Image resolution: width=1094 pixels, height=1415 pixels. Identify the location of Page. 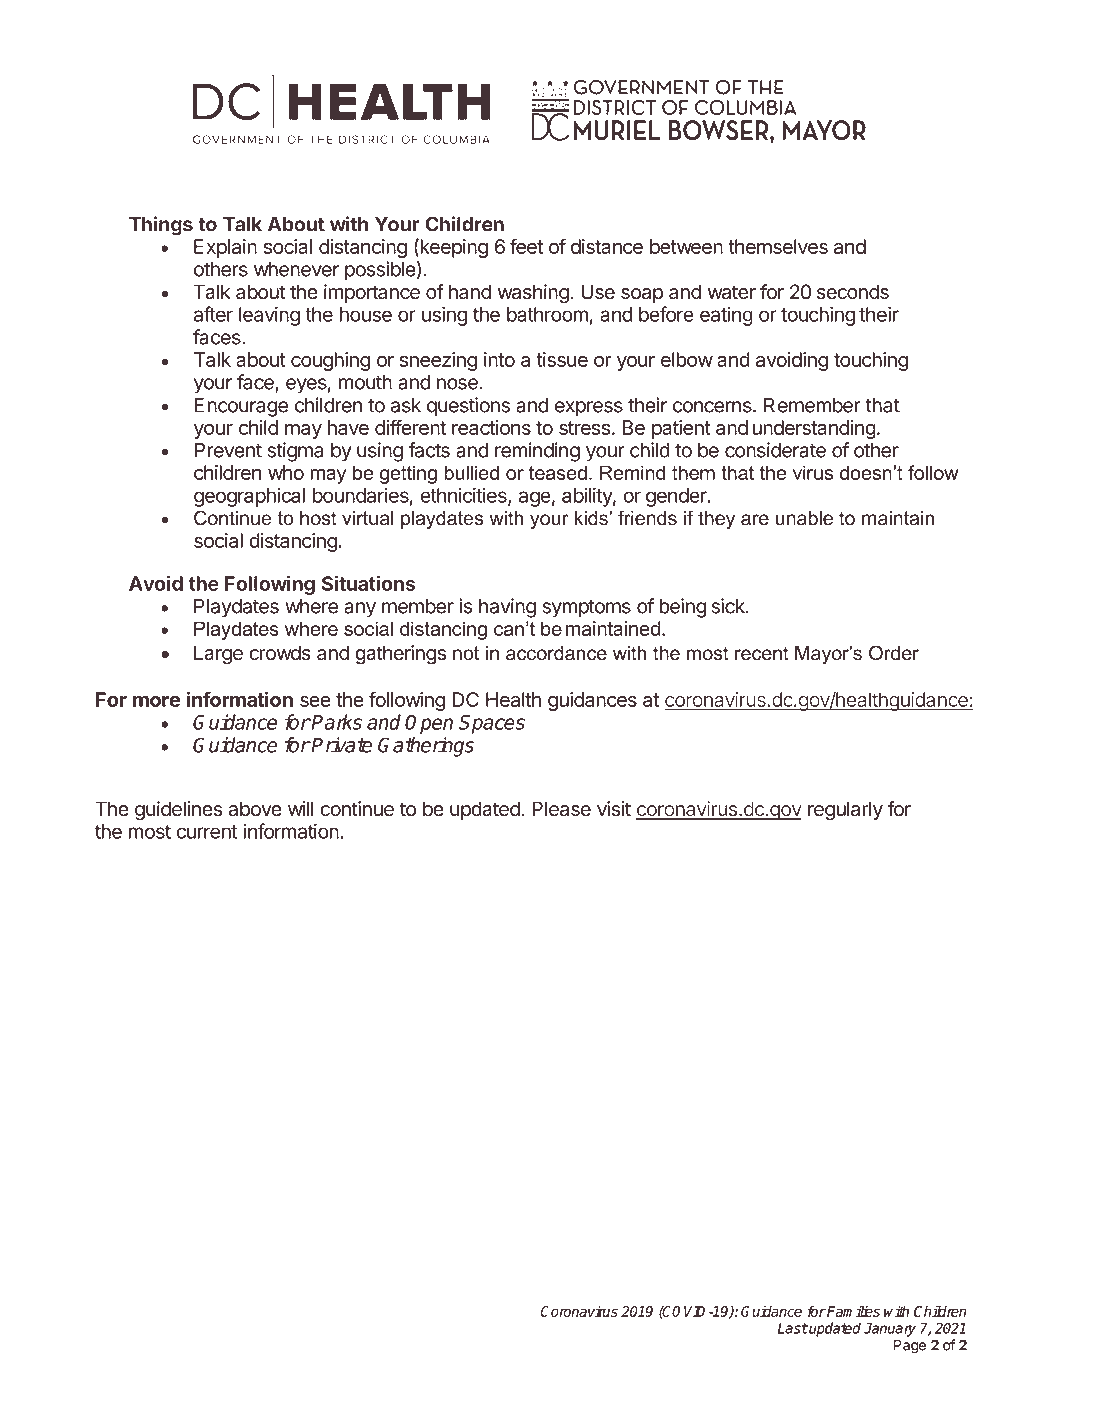
(910, 1346).
